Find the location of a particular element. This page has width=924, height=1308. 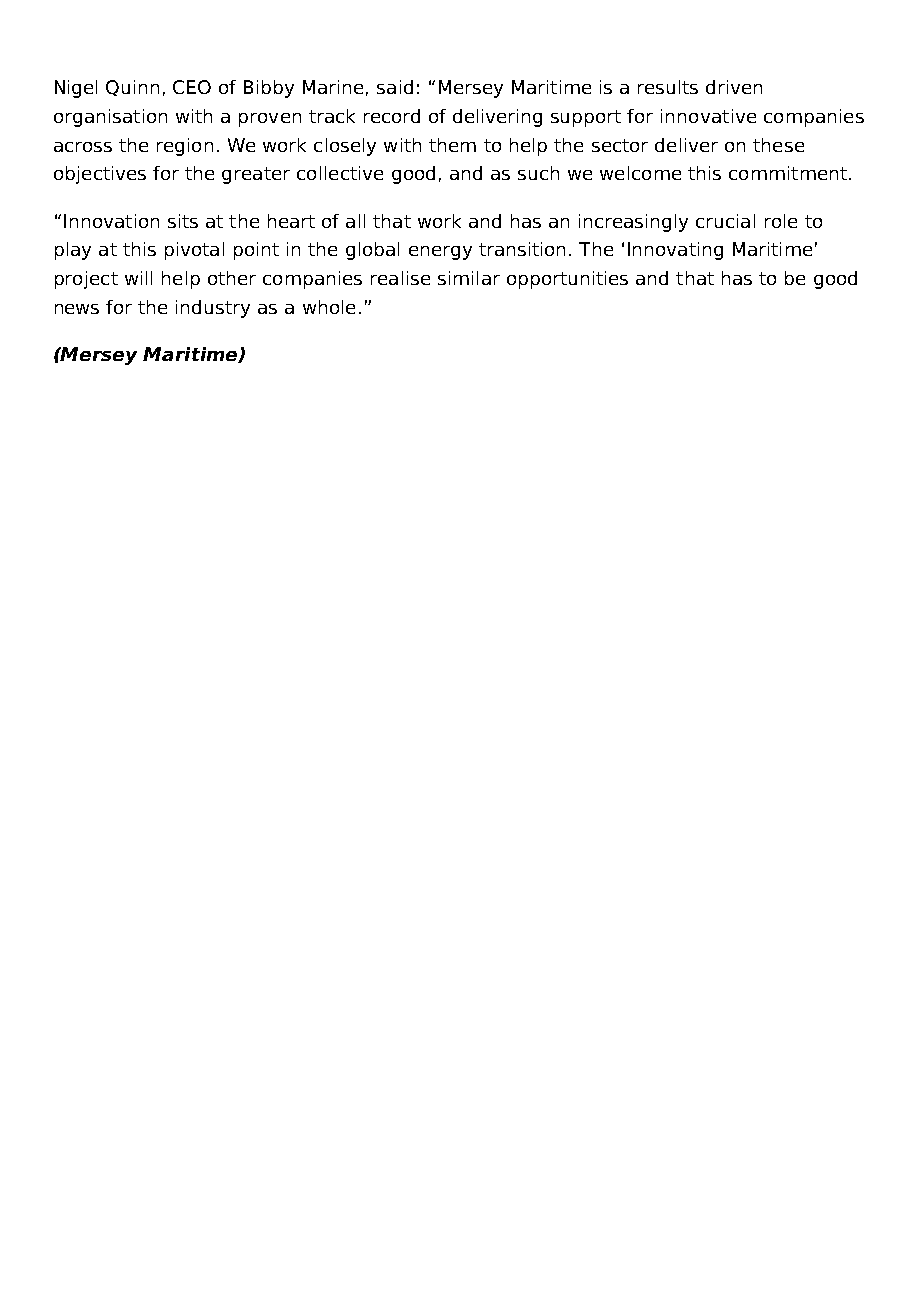

pivotal is located at coordinates (194, 251).
